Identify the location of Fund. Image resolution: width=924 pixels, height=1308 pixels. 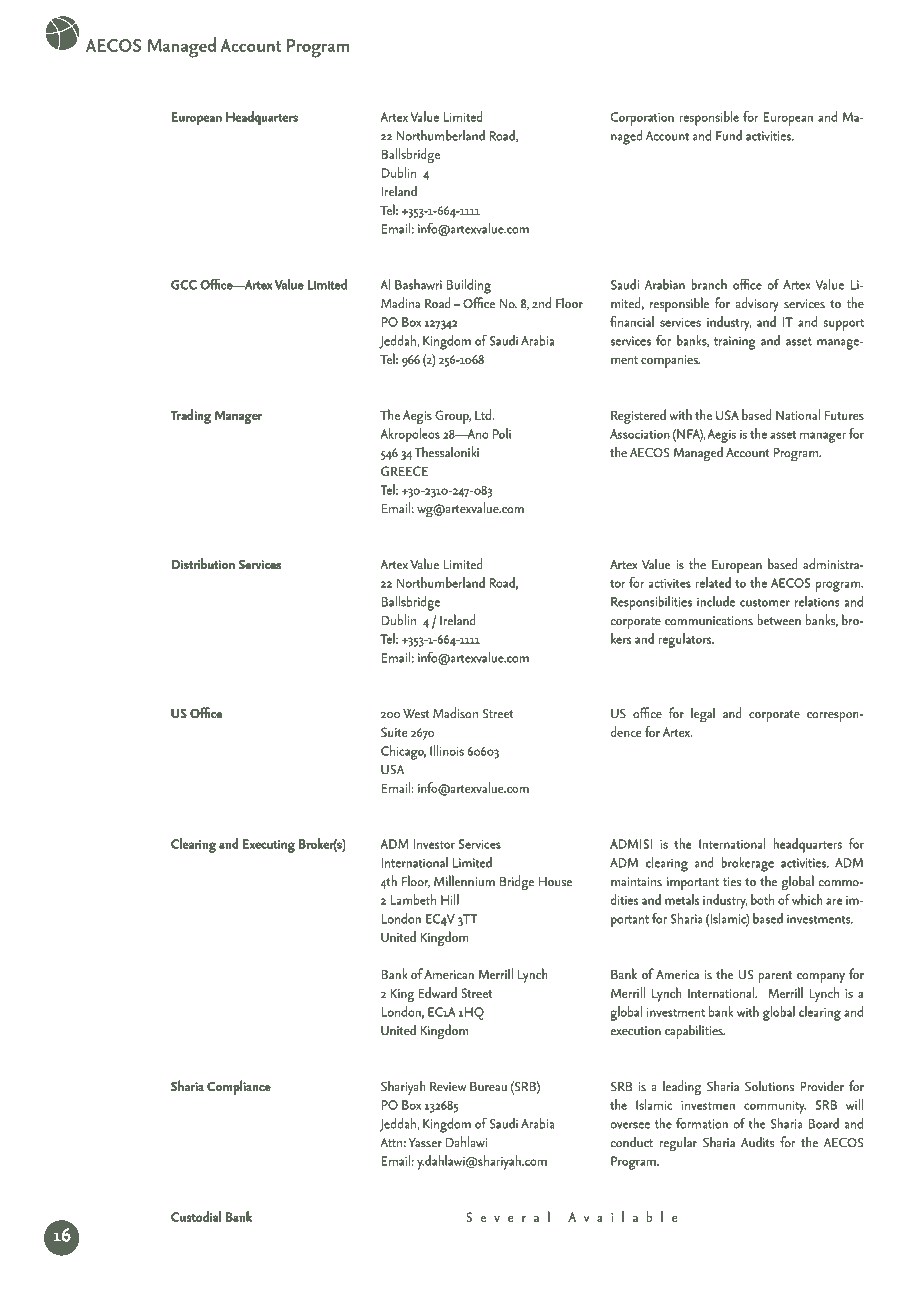
(729, 135).
